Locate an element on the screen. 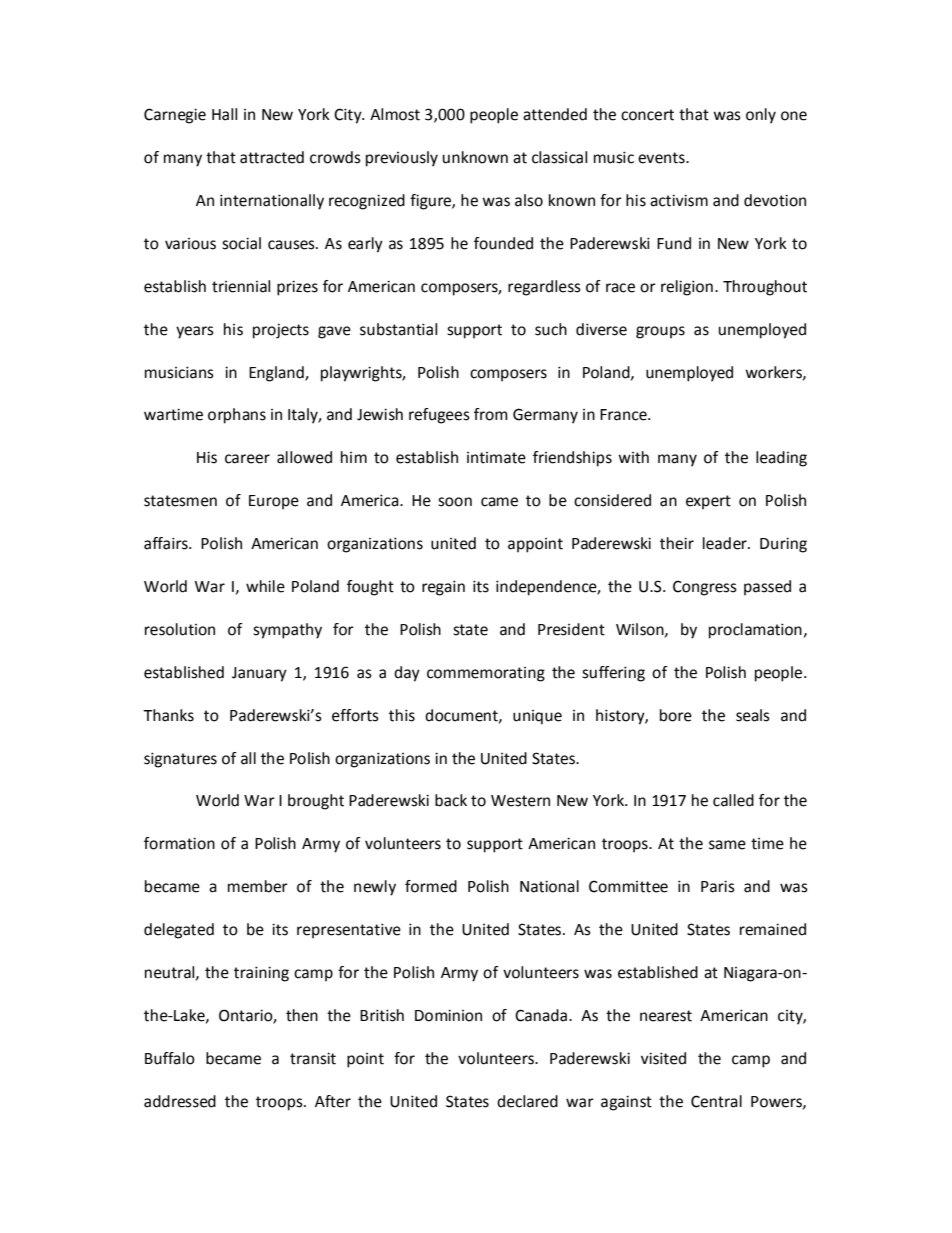 This screenshot has width=952, height=1233. attracted is located at coordinates (272, 157).
